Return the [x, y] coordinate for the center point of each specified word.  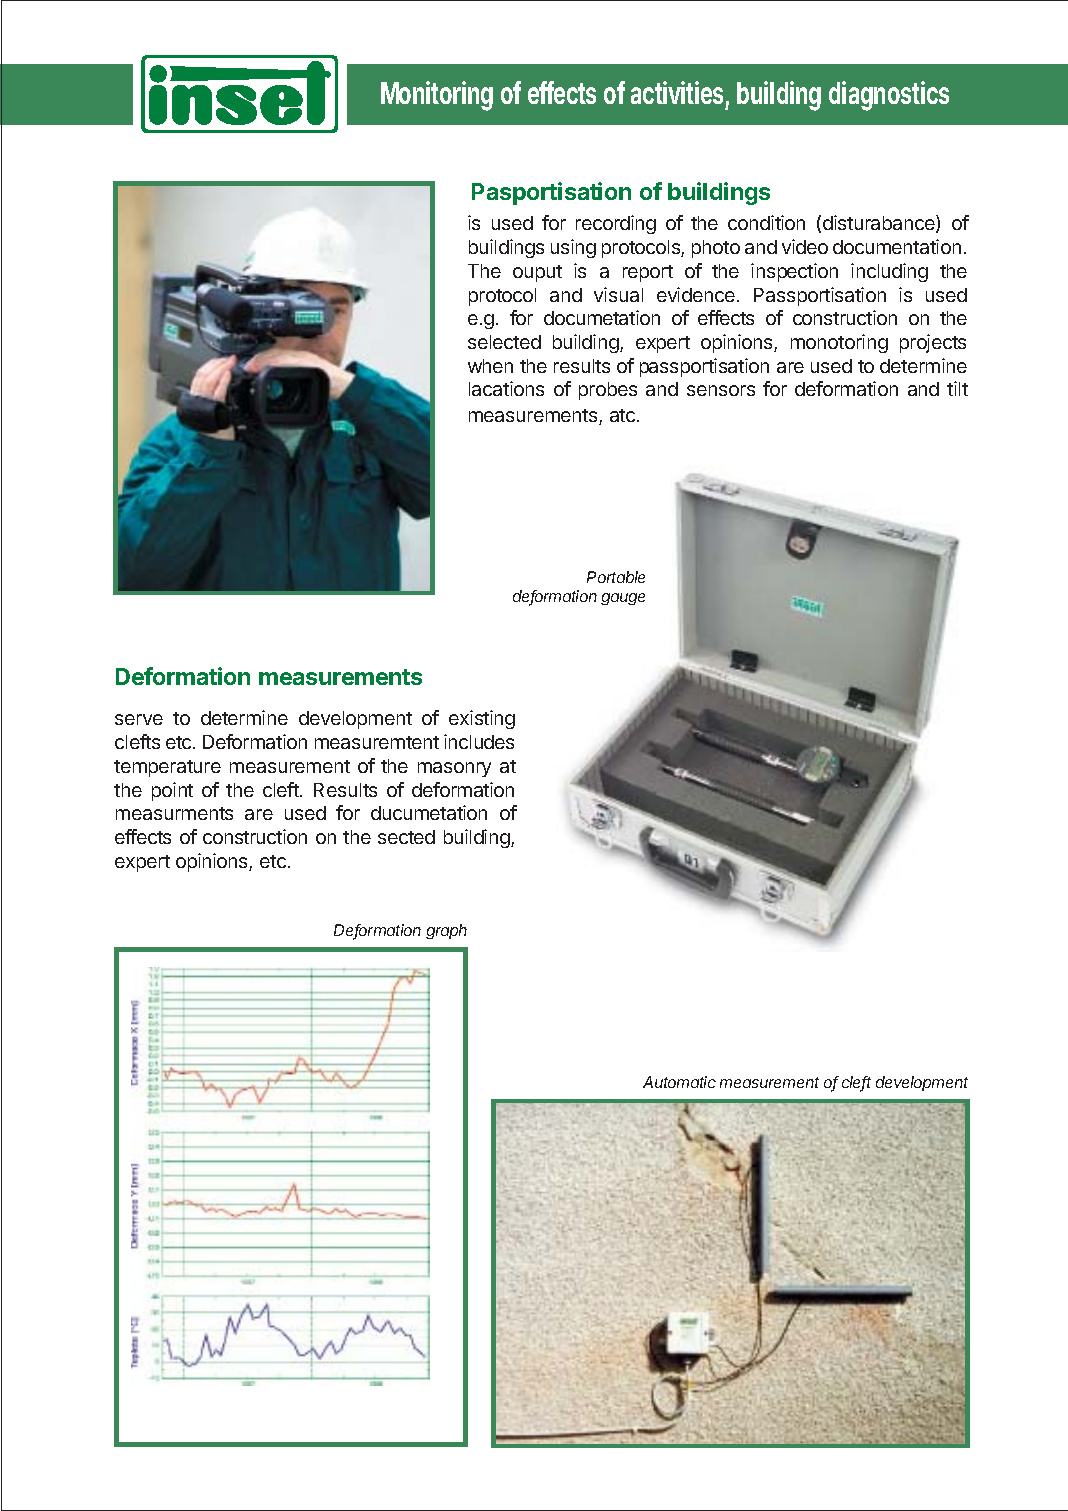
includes [479, 741]
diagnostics [889, 96]
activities [677, 92]
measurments [174, 813]
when [490, 366]
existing [482, 719]
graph [446, 931]
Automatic [679, 1082]
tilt [957, 388]
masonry [454, 769]
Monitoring [437, 96]
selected [504, 342]
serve [139, 719]
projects [933, 343]
